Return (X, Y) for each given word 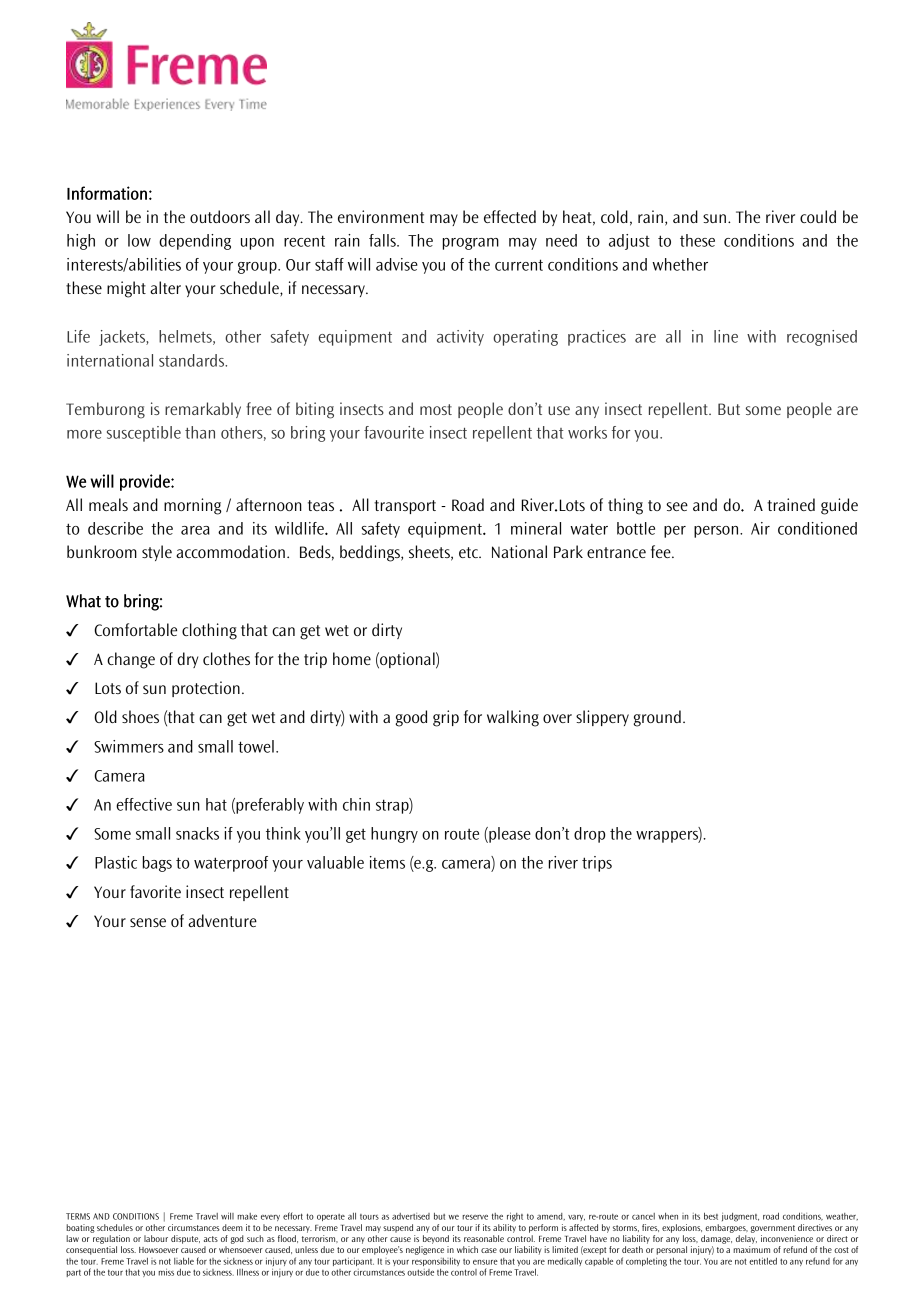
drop (589, 835)
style (157, 553)
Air (760, 528)
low (139, 240)
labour (156, 1238)
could (818, 216)
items (387, 862)
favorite (155, 891)
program (471, 244)
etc (469, 552)
